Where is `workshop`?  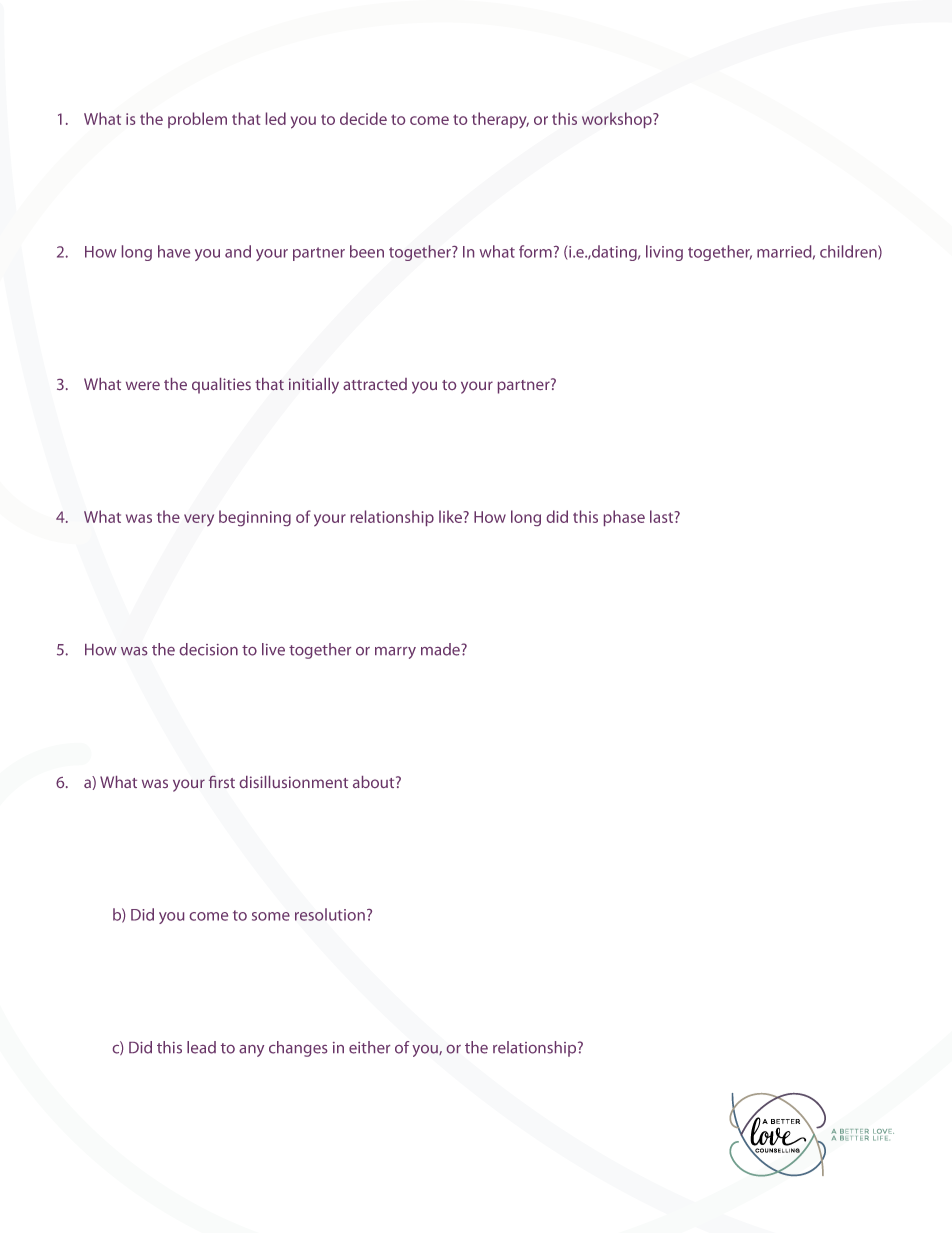
workshop is located at coordinates (618, 120).
